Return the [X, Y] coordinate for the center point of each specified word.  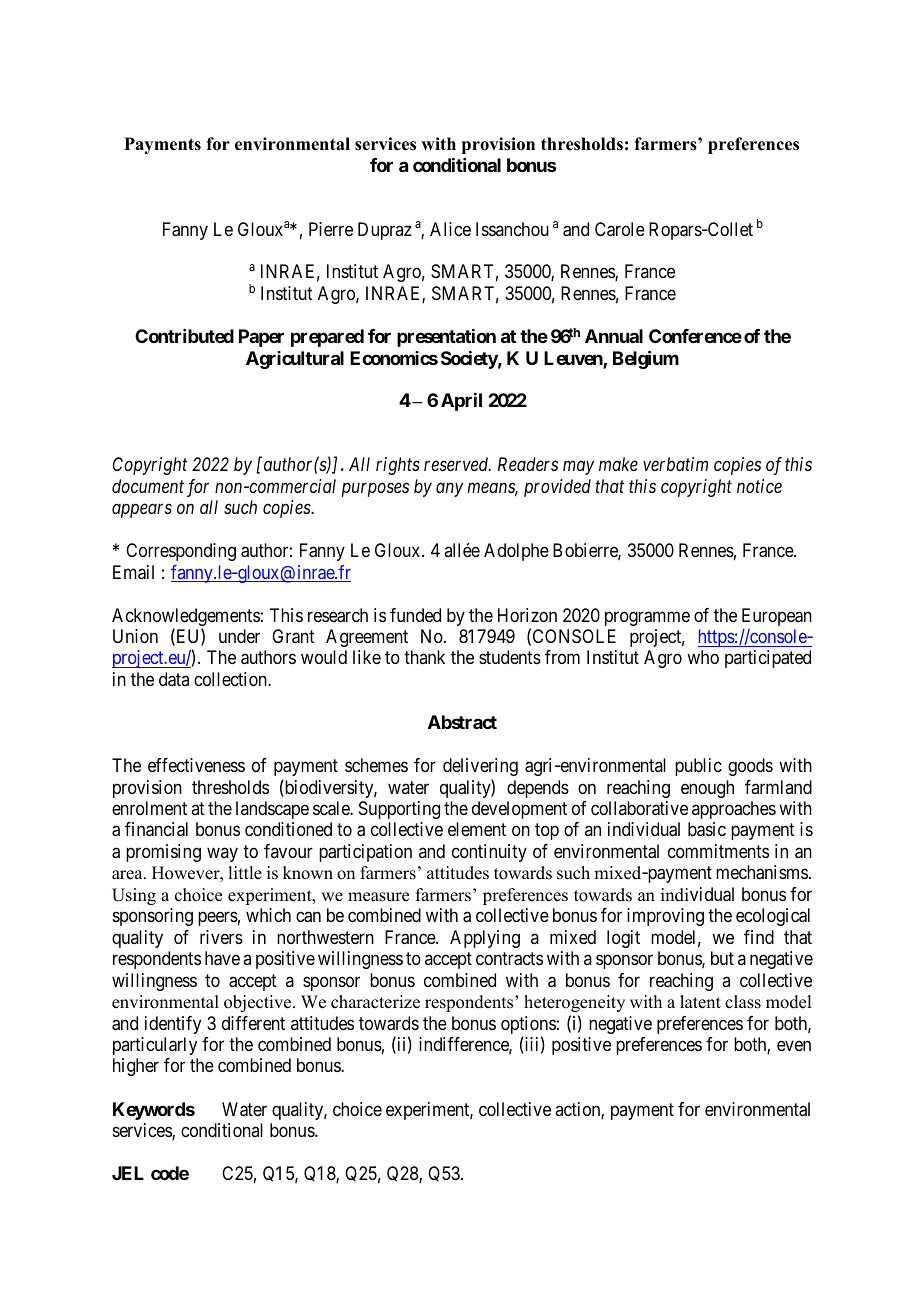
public [698, 767]
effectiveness [196, 765]
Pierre [331, 229]
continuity [489, 853]
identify [173, 1025]
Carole [620, 229]
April [461, 402]
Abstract [462, 722]
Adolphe [516, 552]
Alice [450, 229]
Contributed [184, 336]
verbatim [675, 464]
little [245, 873]
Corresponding [181, 552]
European [777, 617]
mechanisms [762, 872]
